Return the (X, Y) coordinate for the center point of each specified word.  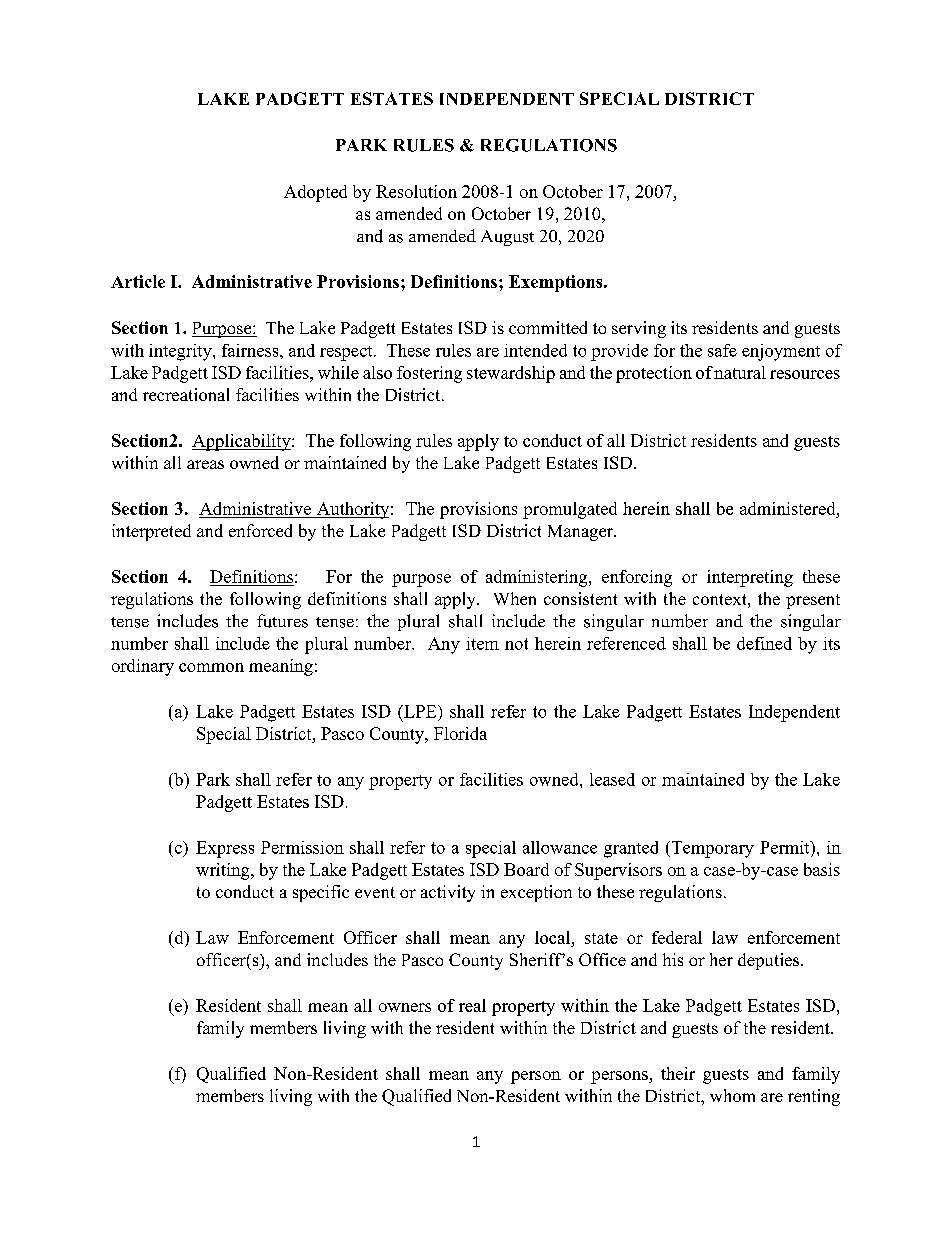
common (211, 667)
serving (639, 329)
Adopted (315, 193)
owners (405, 1007)
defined (764, 643)
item (482, 643)
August (507, 238)
